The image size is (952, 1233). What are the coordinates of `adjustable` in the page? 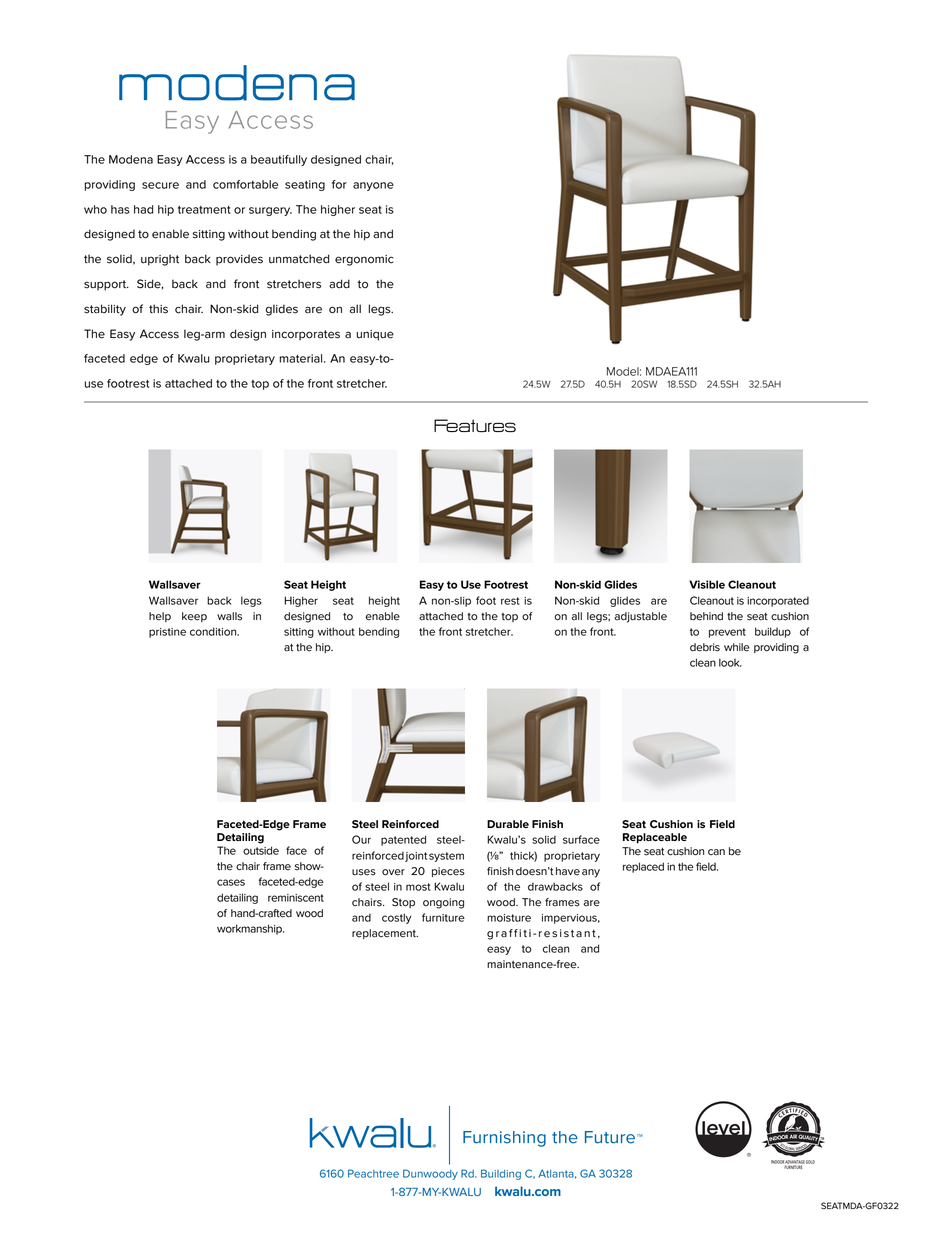 It's located at (641, 617).
